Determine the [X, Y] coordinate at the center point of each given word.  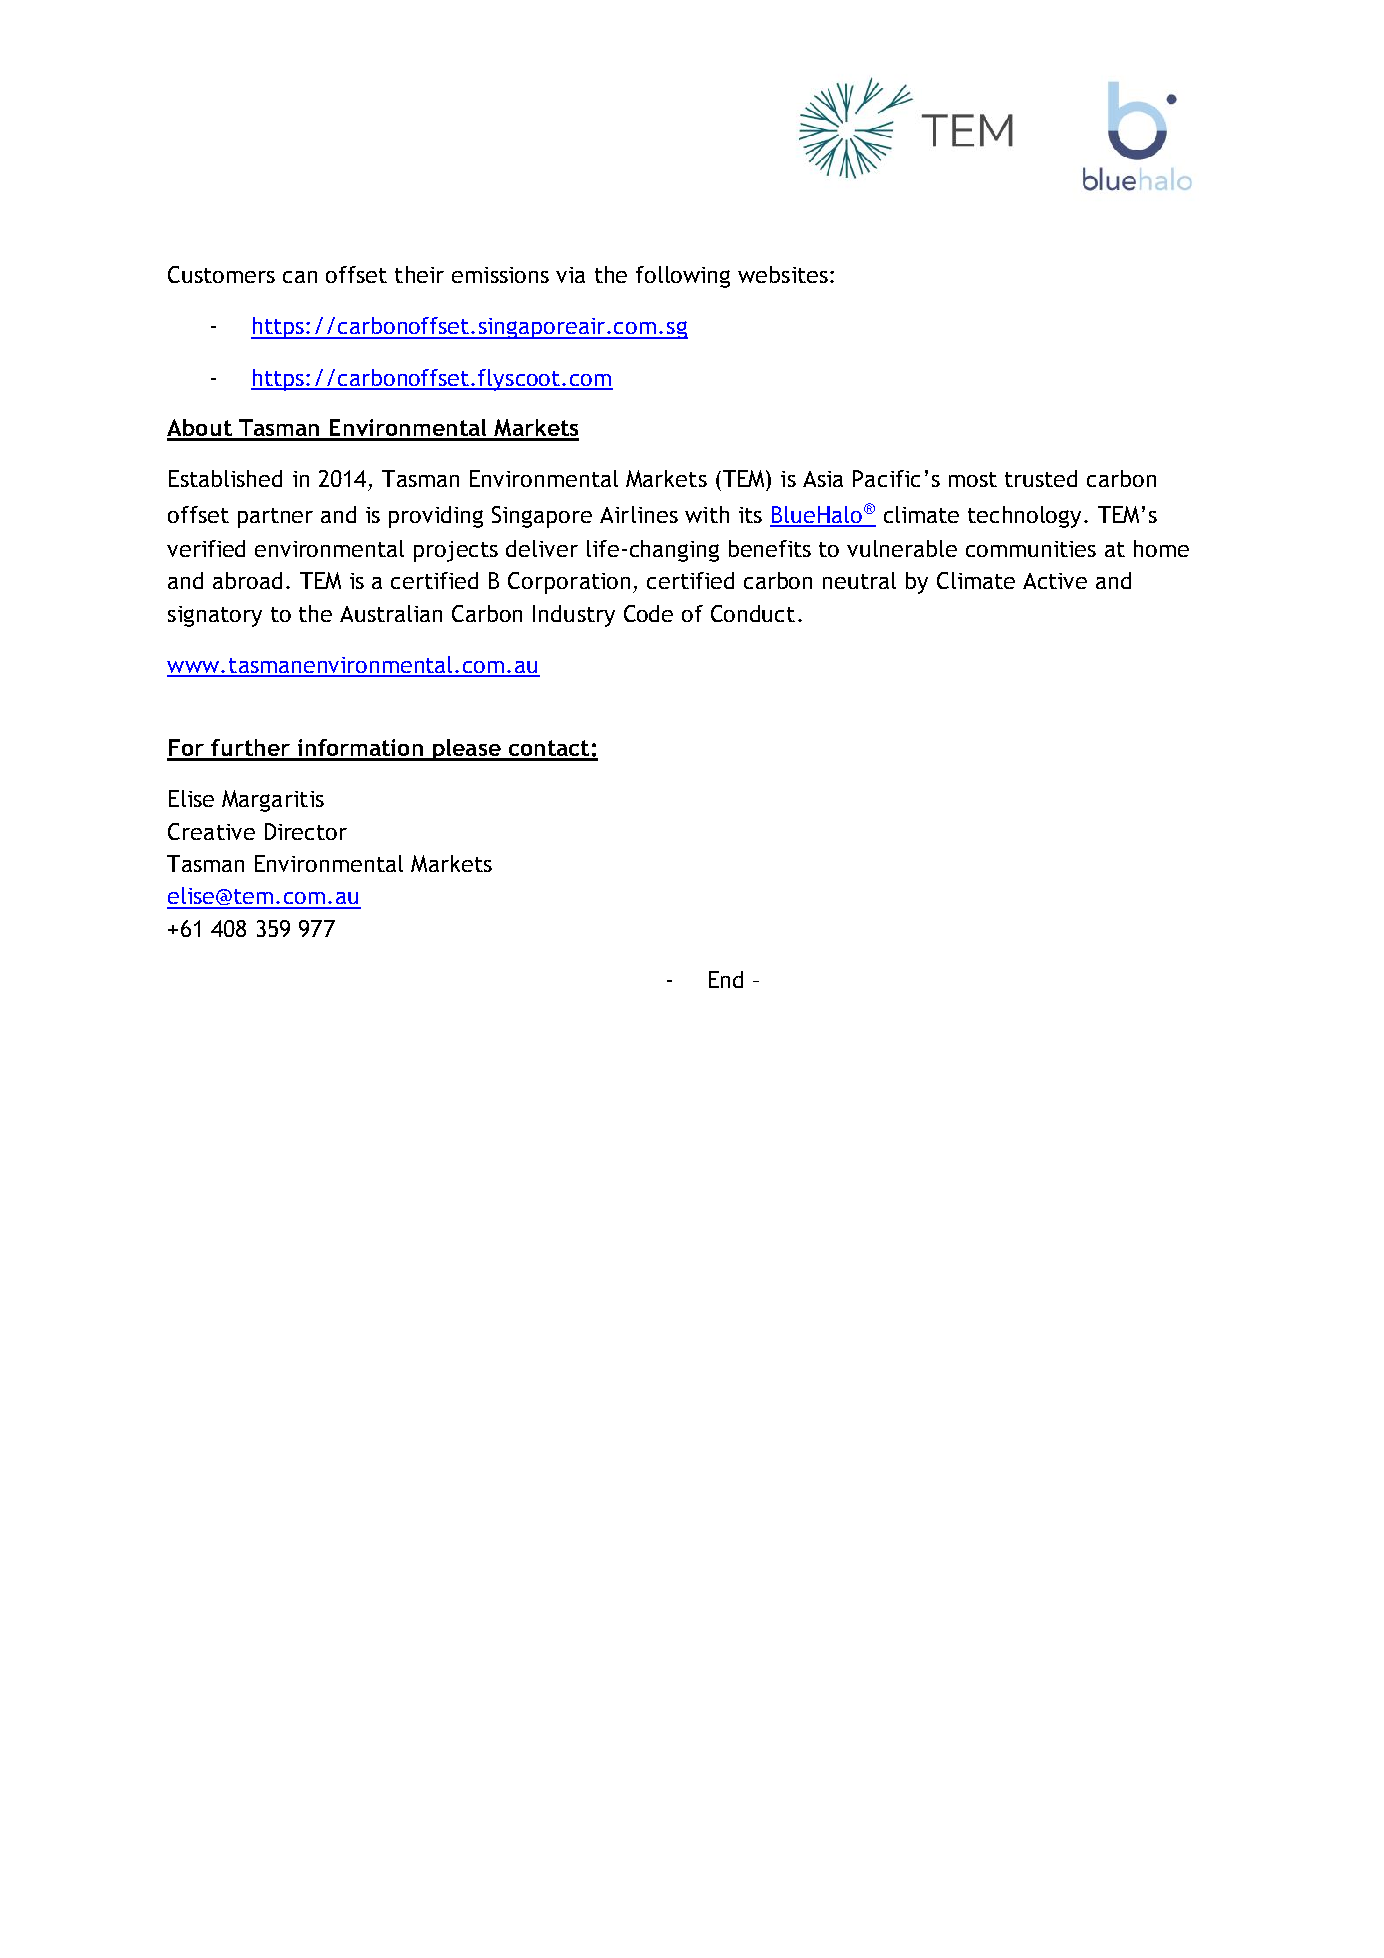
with [707, 514]
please [467, 750]
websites [783, 274]
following [683, 277]
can [300, 277]
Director [306, 831]
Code [648, 613]
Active [1055, 581]
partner [275, 518]
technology [1024, 517]
